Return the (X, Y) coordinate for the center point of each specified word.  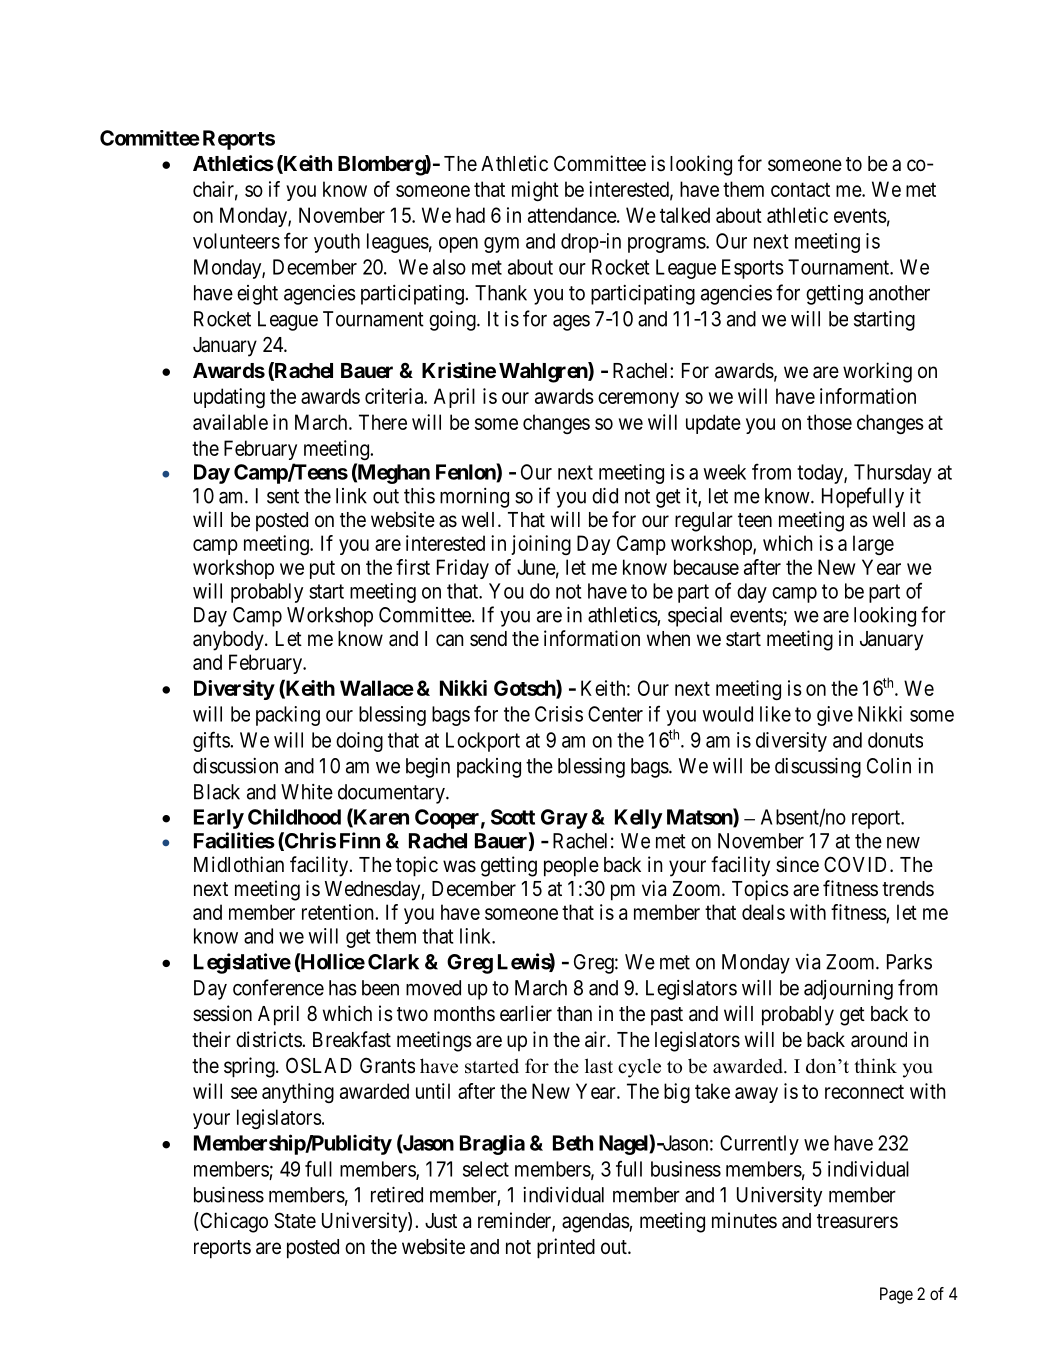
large (873, 545)
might (535, 191)
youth (337, 243)
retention (339, 912)
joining (541, 545)
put (322, 569)
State (295, 1220)
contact (800, 189)
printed (566, 1248)
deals (763, 912)
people (571, 867)
